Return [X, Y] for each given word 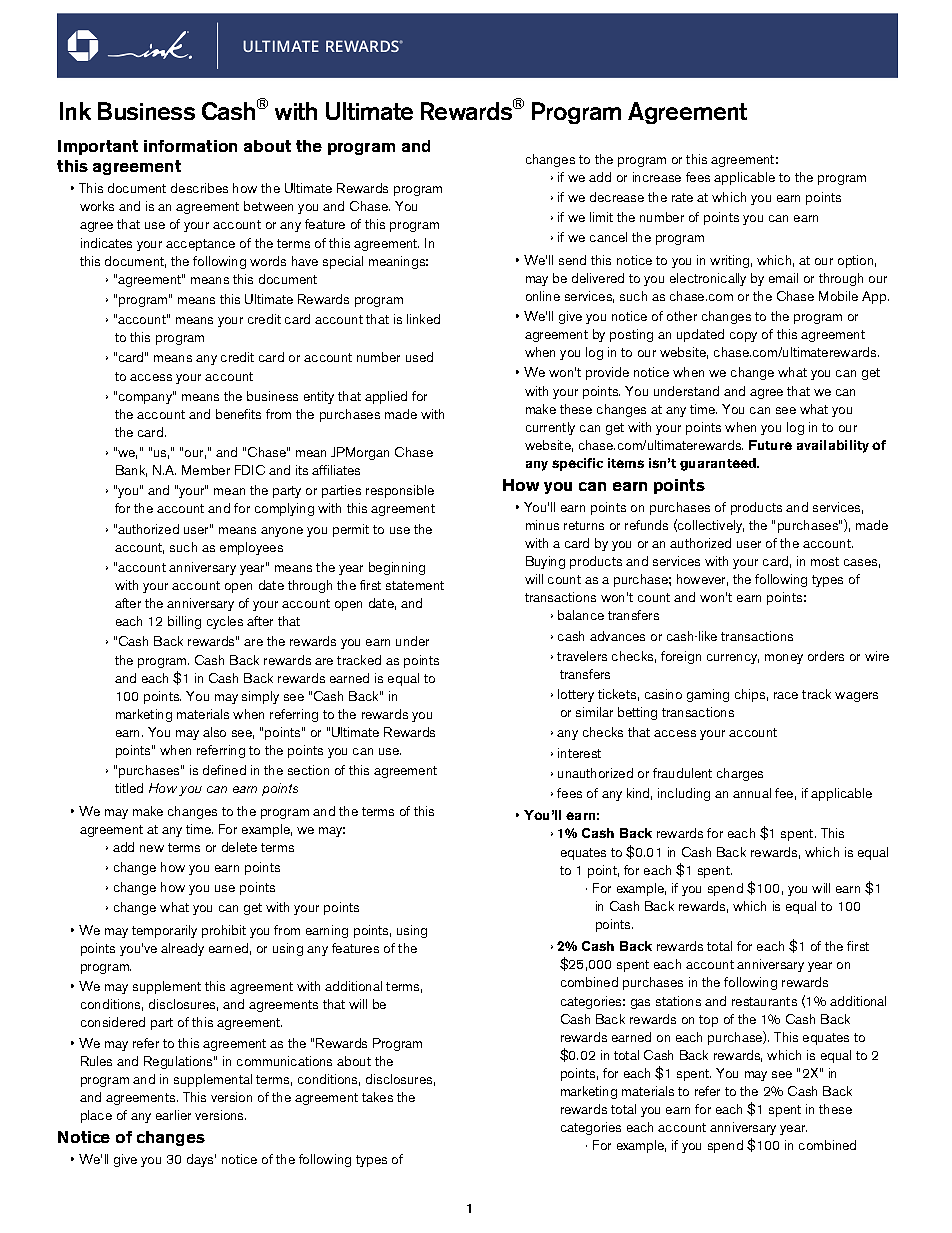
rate [682, 197]
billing [184, 622]
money [784, 659]
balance [581, 615]
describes [199, 188]
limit [601, 217]
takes [377, 1097]
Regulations [179, 1062]
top [708, 1021]
